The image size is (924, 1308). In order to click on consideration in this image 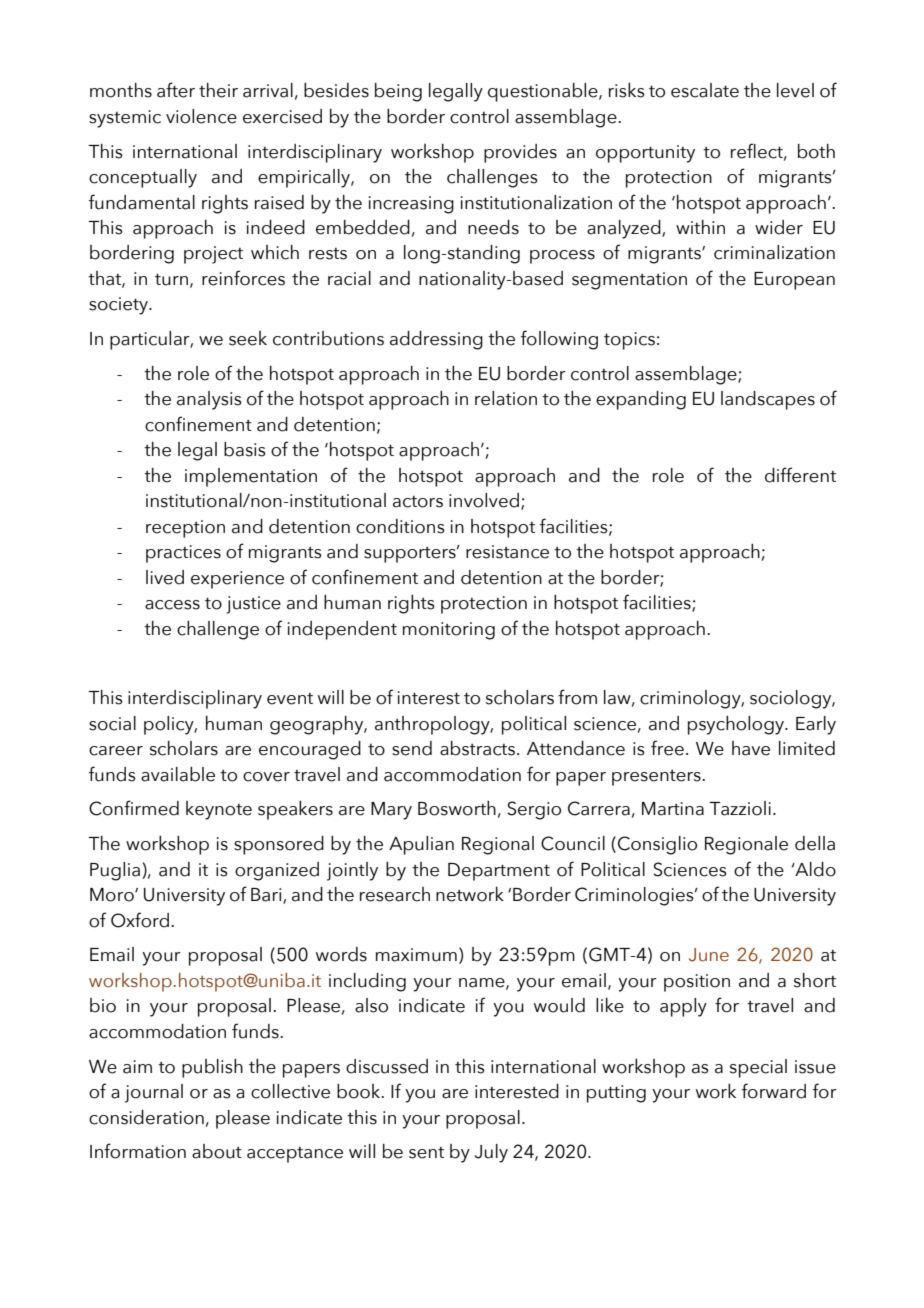, I will do `click(146, 1117)`.
